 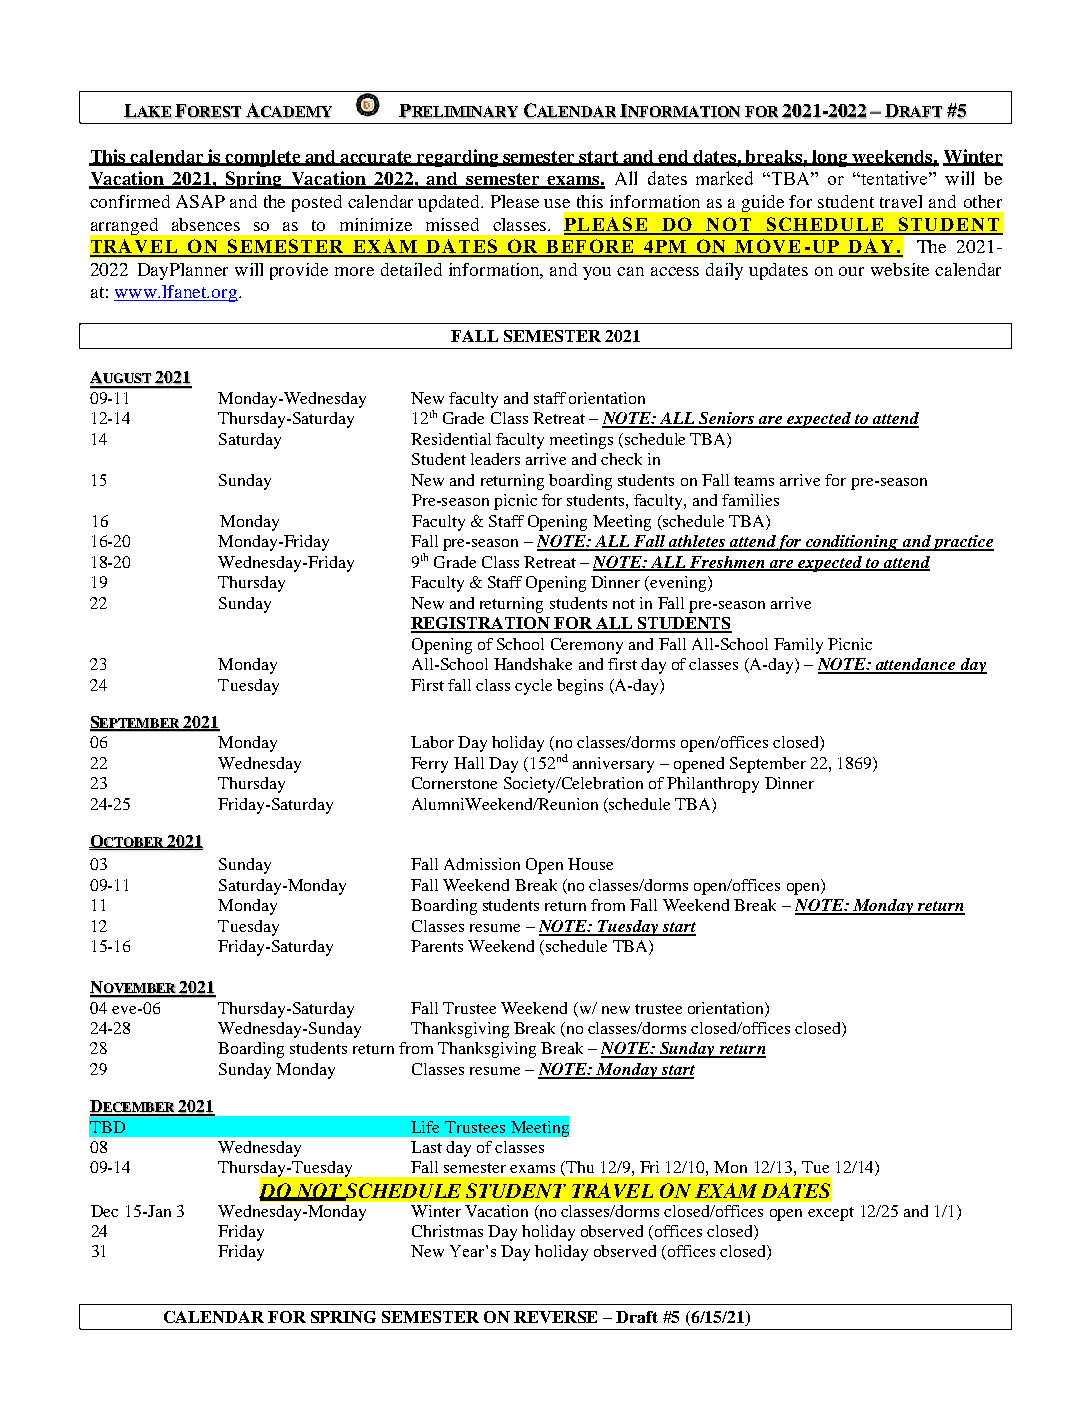 I want to click on Christmas, so click(x=447, y=1231).
